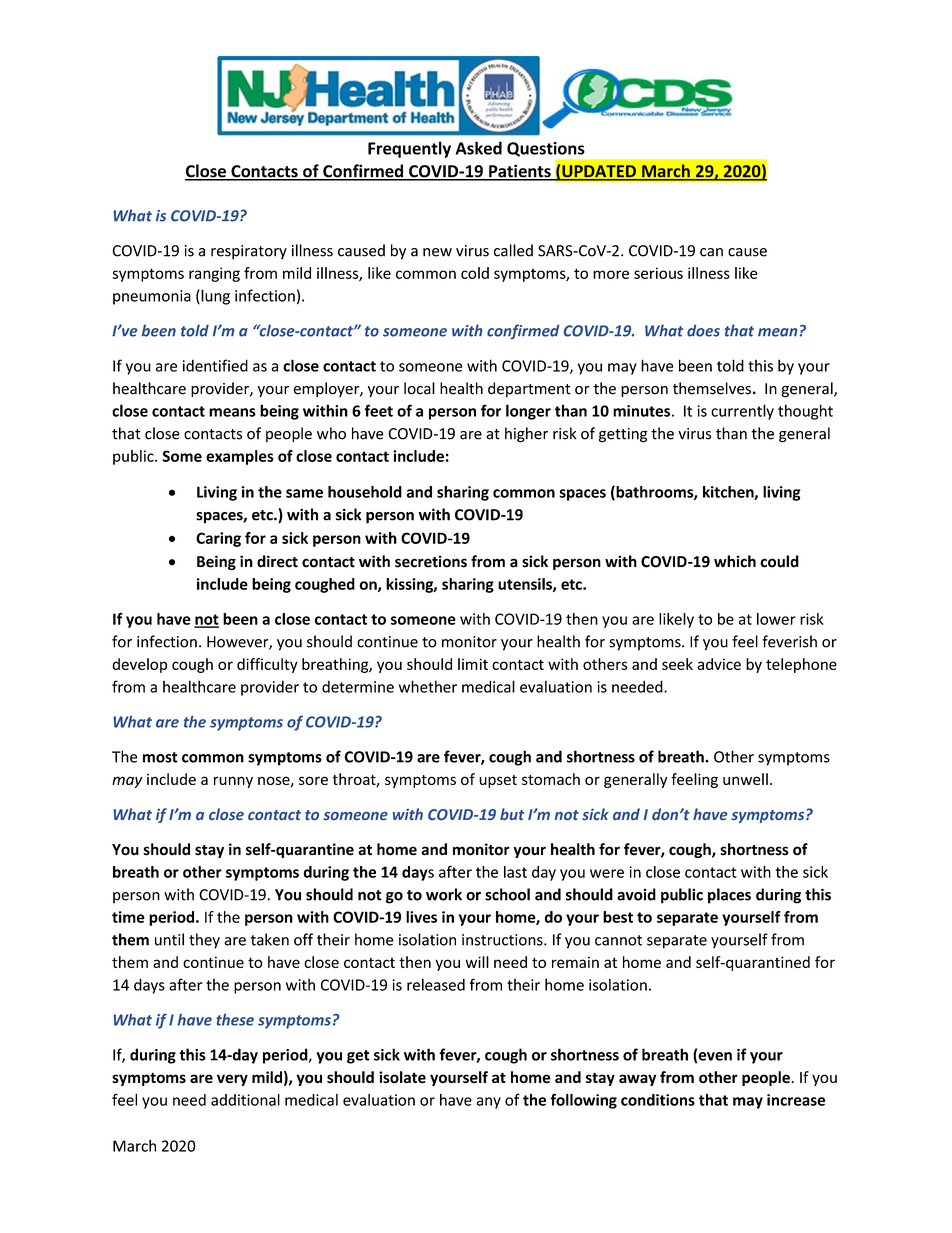  I want to click on Asked, so click(478, 148).
